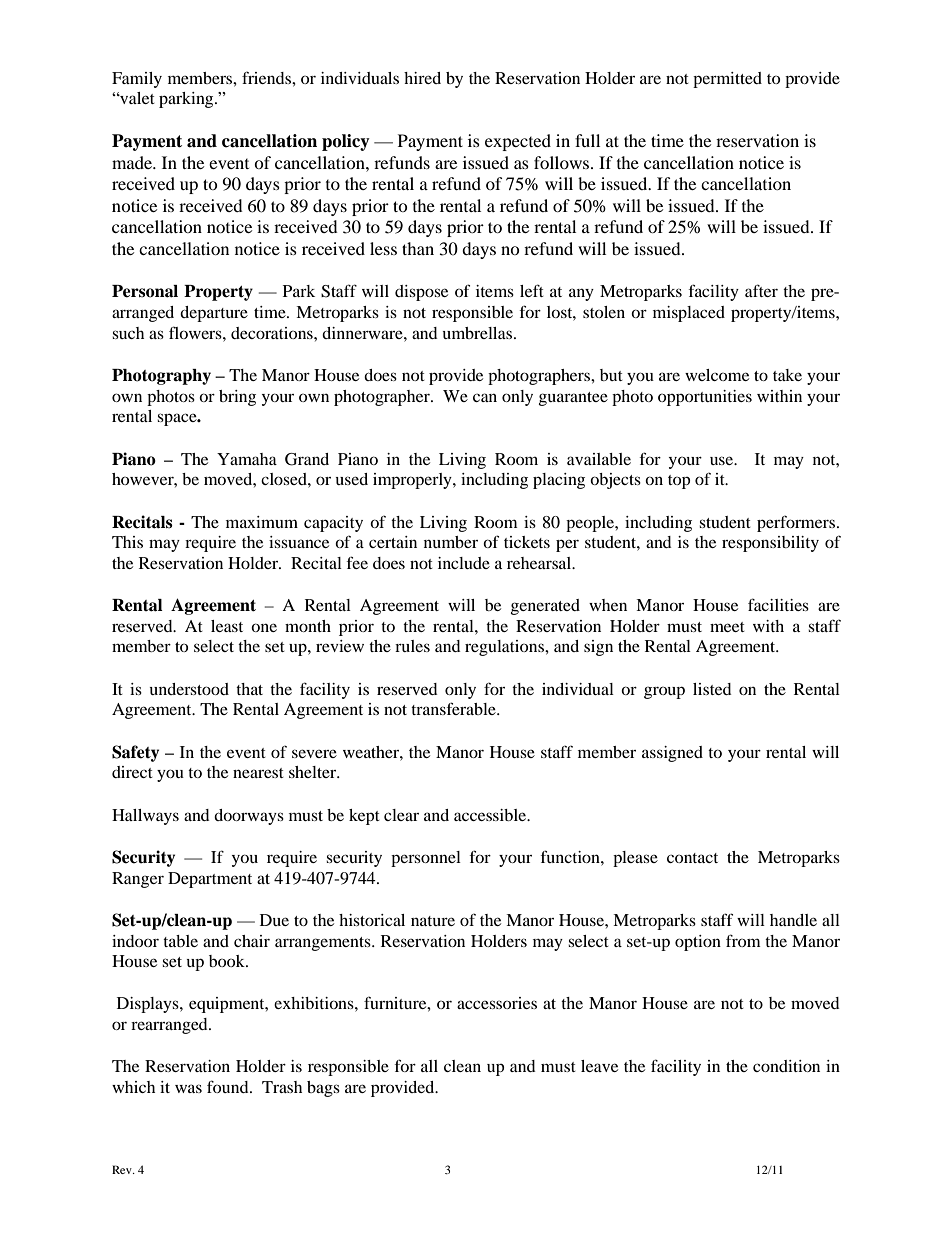 This screenshot has height=1233, width=952. Describe the element at coordinates (497, 1003) in the screenshot. I see `accessories` at that location.
